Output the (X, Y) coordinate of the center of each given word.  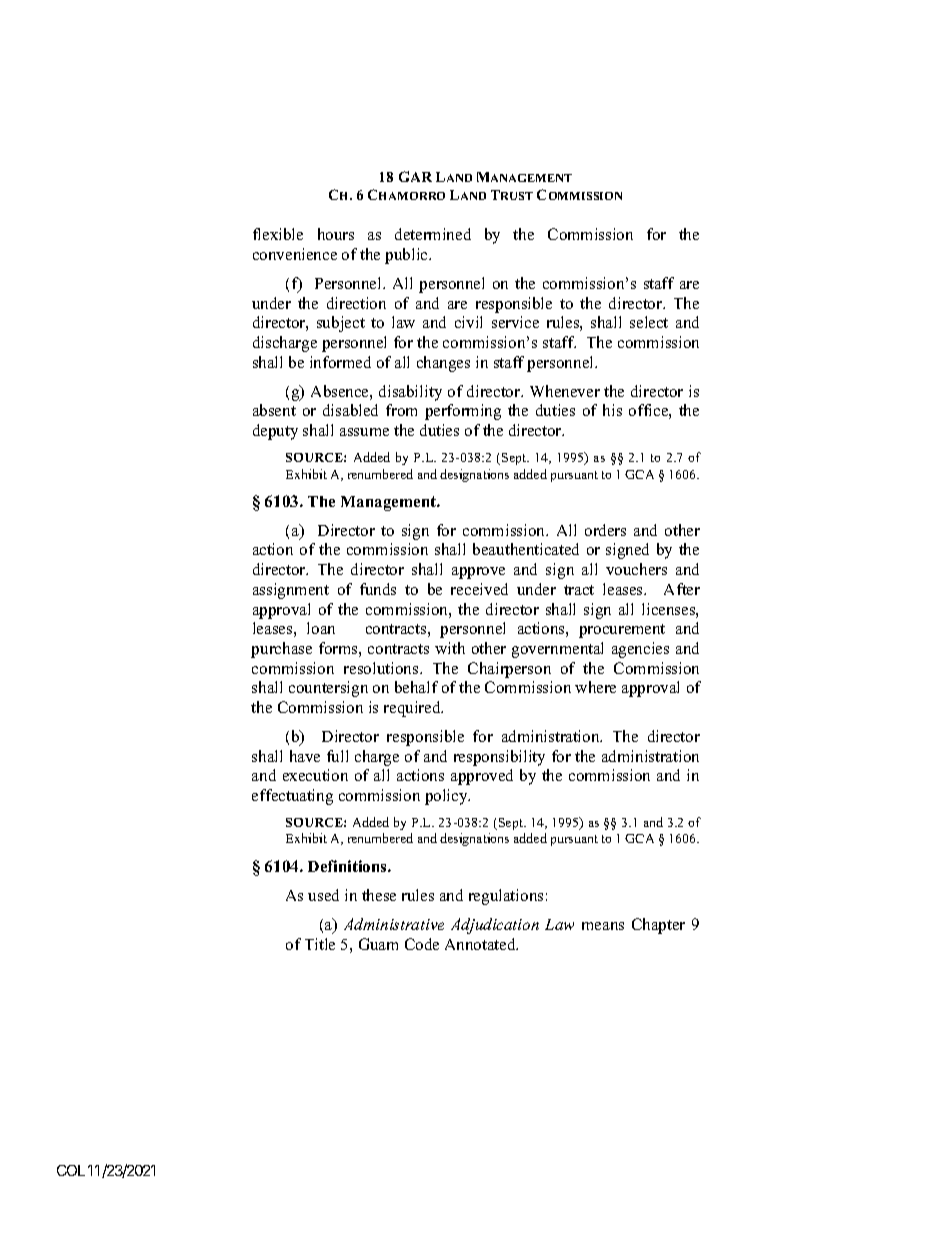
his (612, 410)
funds (378, 589)
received (479, 589)
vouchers (636, 569)
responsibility (499, 758)
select (649, 322)
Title (320, 944)
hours (336, 234)
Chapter (658, 926)
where (595, 687)
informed (340, 362)
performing (463, 412)
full (337, 756)
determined (433, 234)
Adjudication (495, 926)
